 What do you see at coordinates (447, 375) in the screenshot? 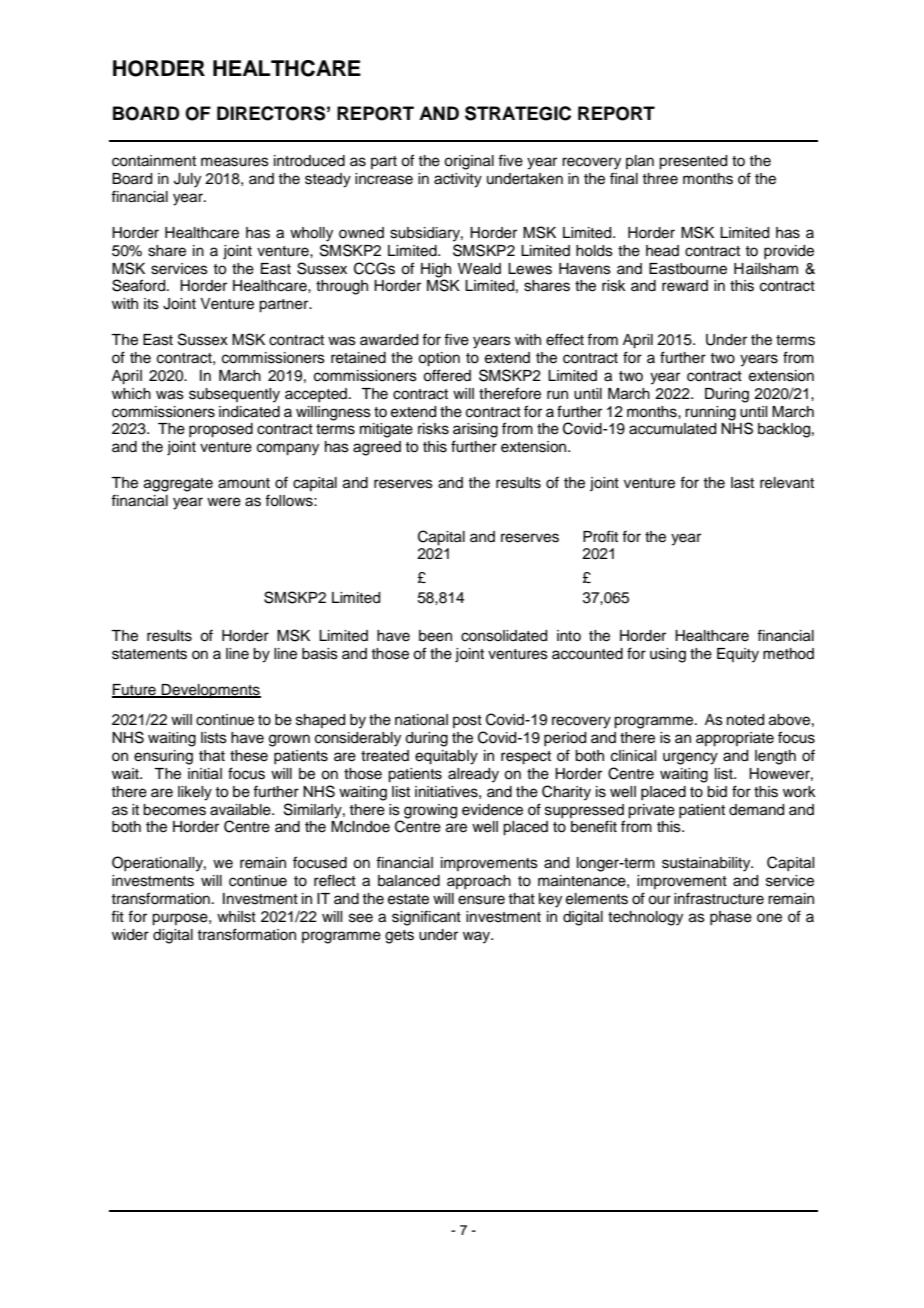
I see `offered` at bounding box center [447, 375].
